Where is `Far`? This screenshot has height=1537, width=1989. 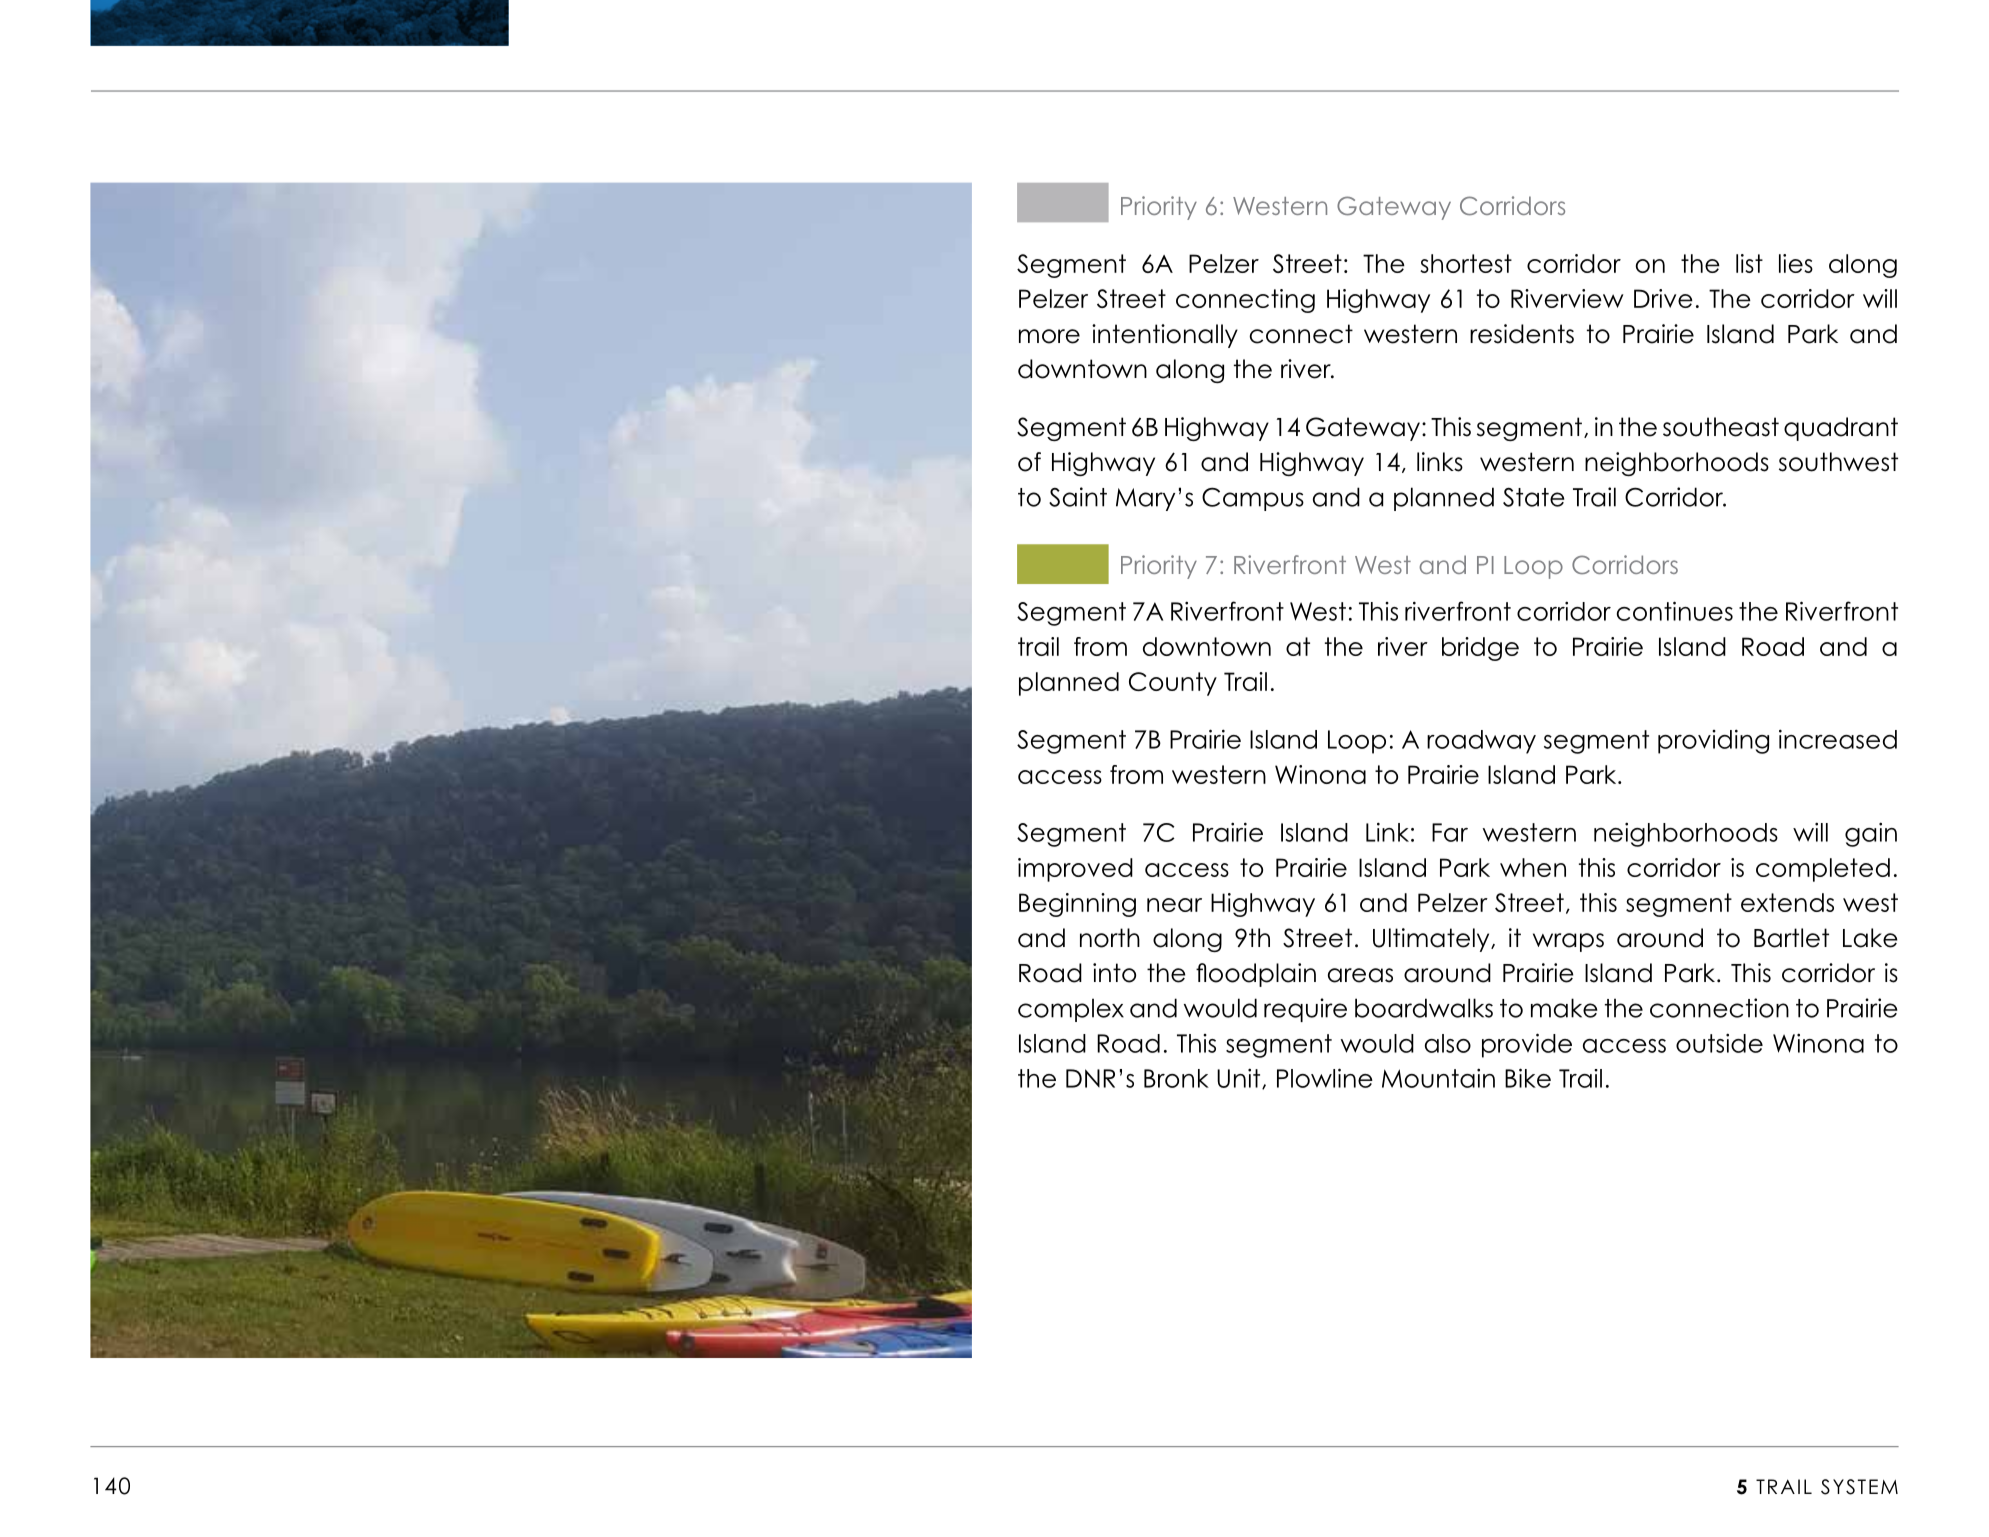 Far is located at coordinates (1450, 832).
